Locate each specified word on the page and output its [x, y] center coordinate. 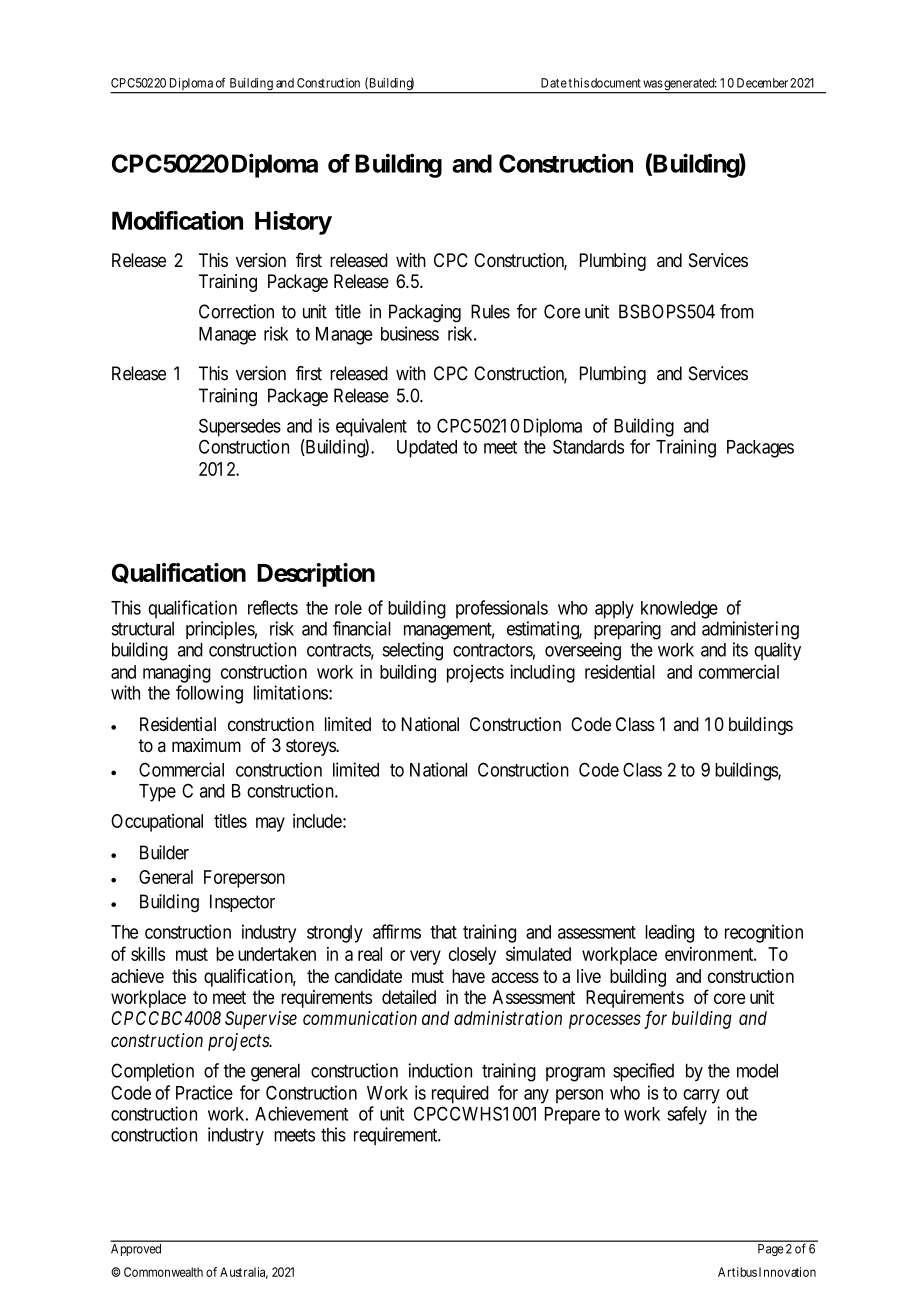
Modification [177, 220]
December [762, 83]
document [616, 83]
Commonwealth [163, 1272]
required [460, 1094]
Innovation [787, 1272]
